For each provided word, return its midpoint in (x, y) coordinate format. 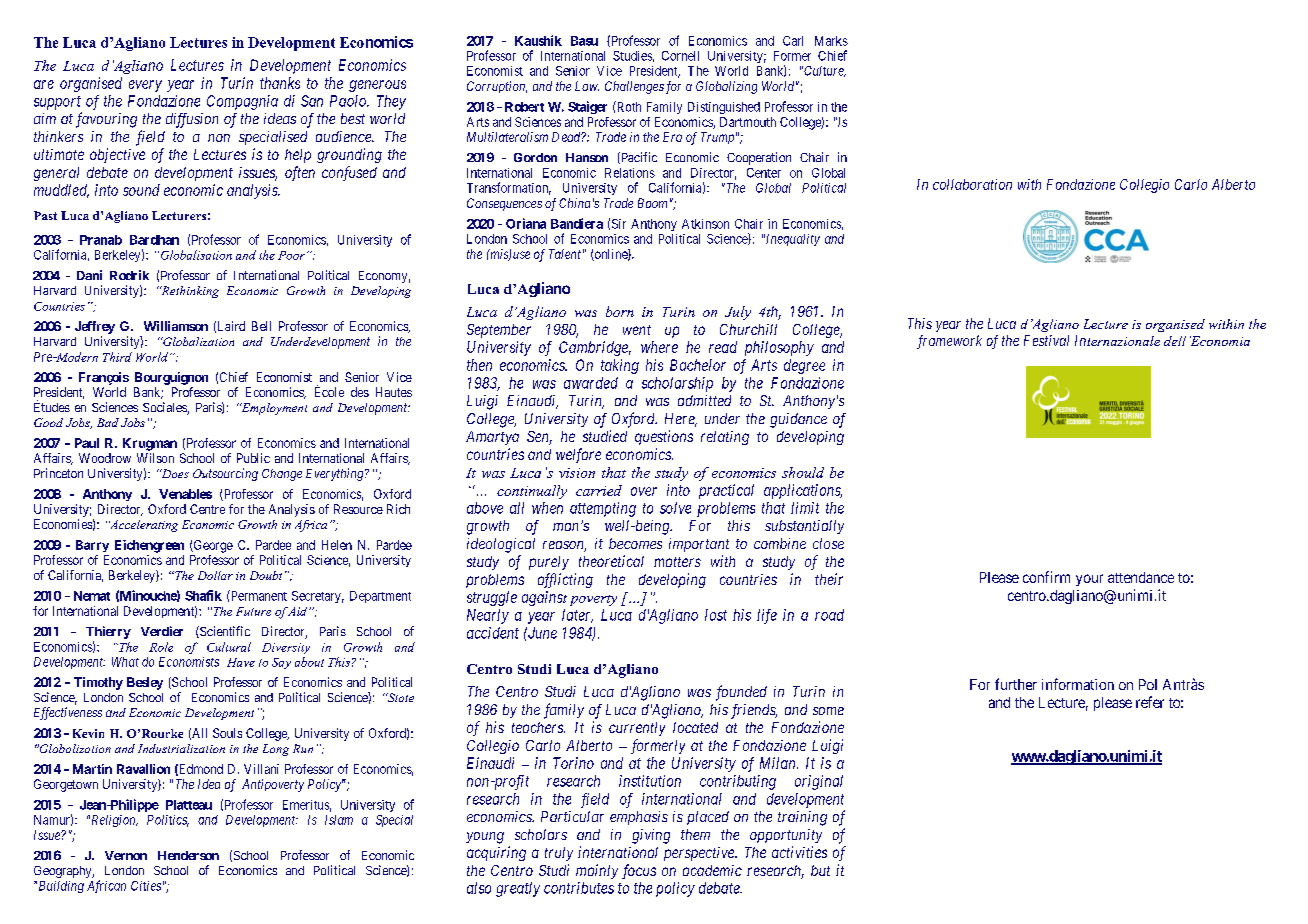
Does (174, 473)
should (803, 472)
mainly (597, 871)
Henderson (188, 855)
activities (799, 852)
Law (587, 86)
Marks (831, 41)
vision (577, 473)
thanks (280, 83)
